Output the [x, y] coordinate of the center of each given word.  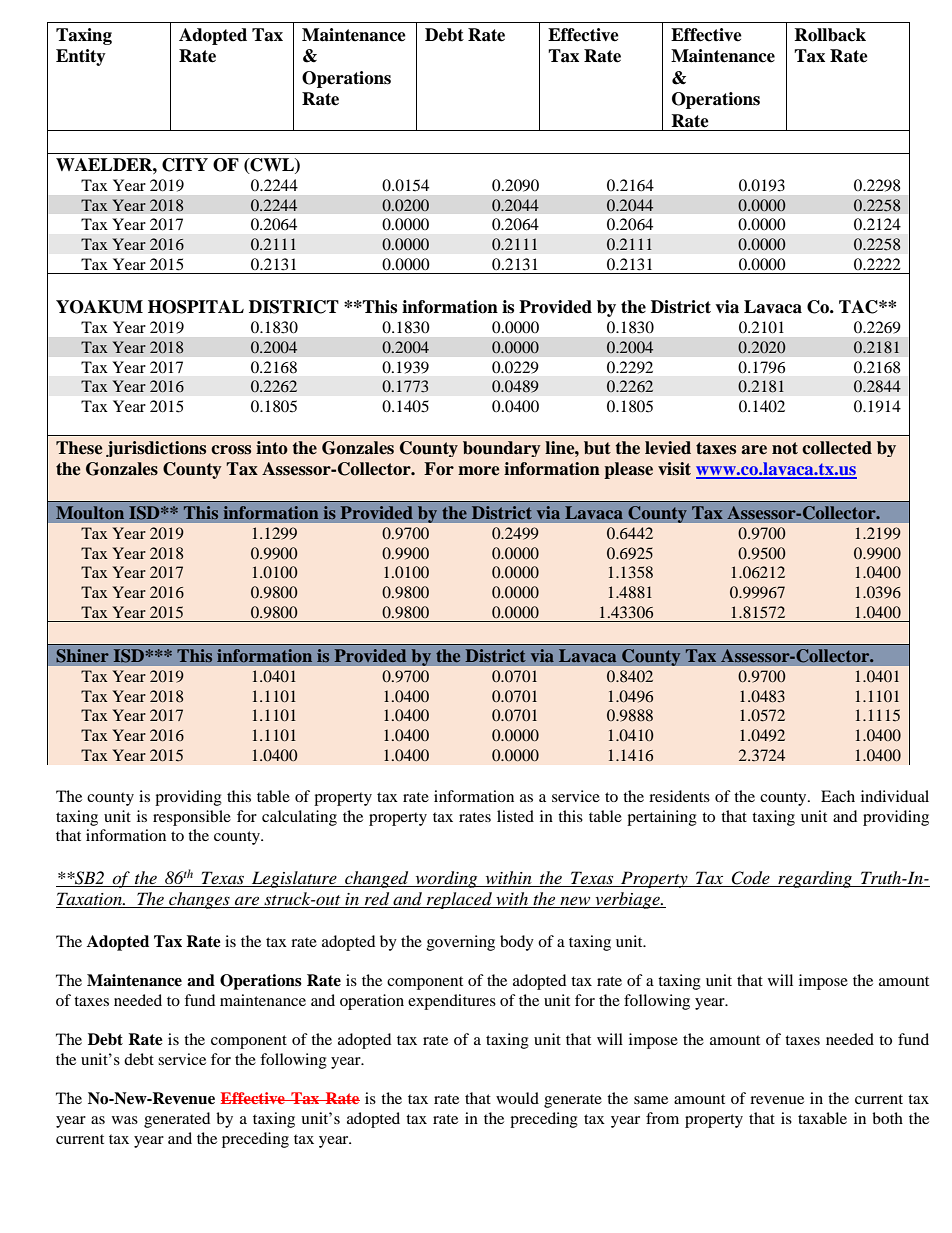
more [479, 471]
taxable [822, 1118]
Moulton [90, 512]
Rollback [830, 35]
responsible [192, 818]
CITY [185, 165]
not [785, 448]
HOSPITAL [196, 307]
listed [515, 816]
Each [838, 796]
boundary [502, 449]
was [125, 1120]
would [517, 1098]
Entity [81, 57]
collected [837, 448]
